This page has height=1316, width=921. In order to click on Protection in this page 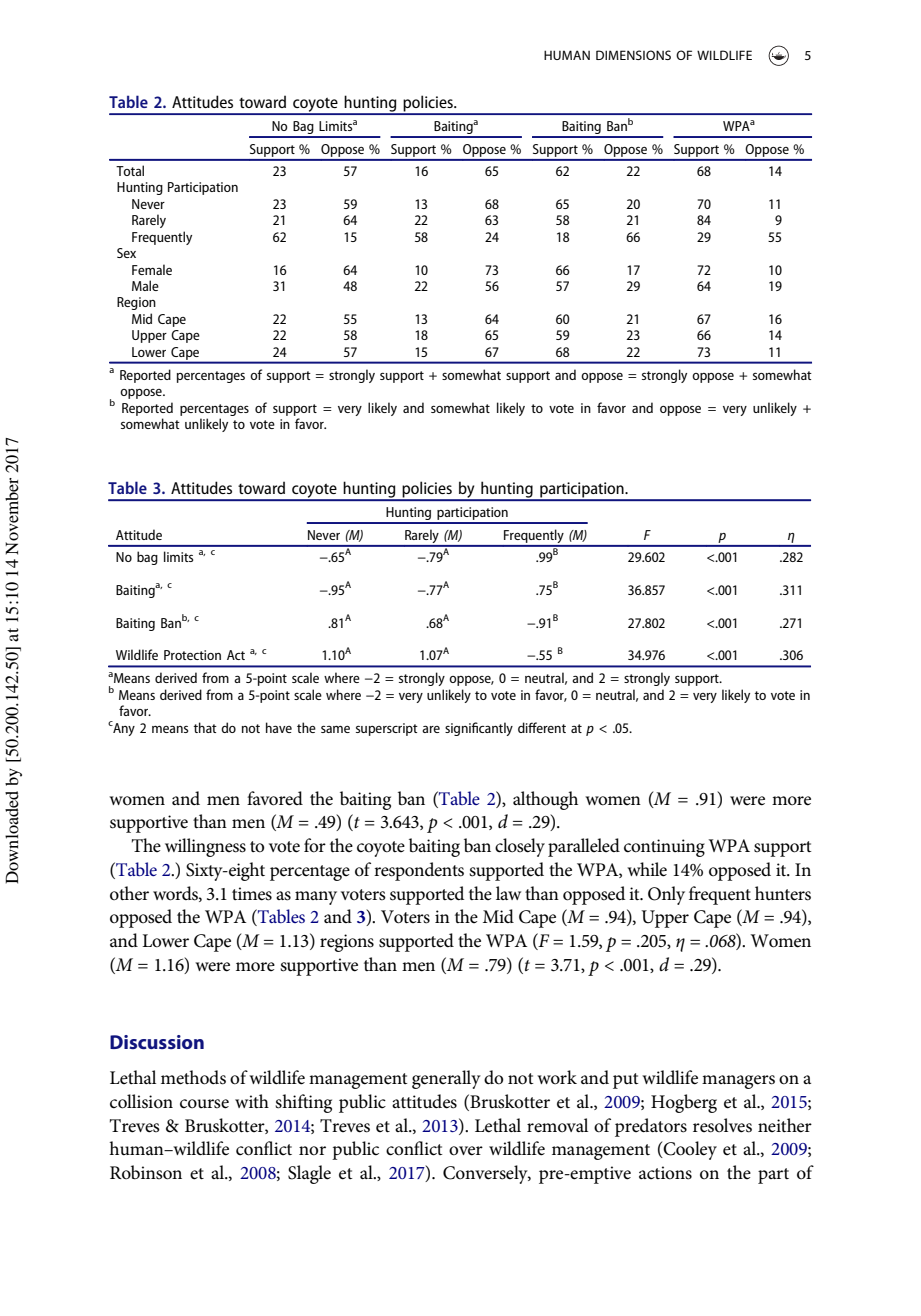, I will do `click(192, 655)`.
